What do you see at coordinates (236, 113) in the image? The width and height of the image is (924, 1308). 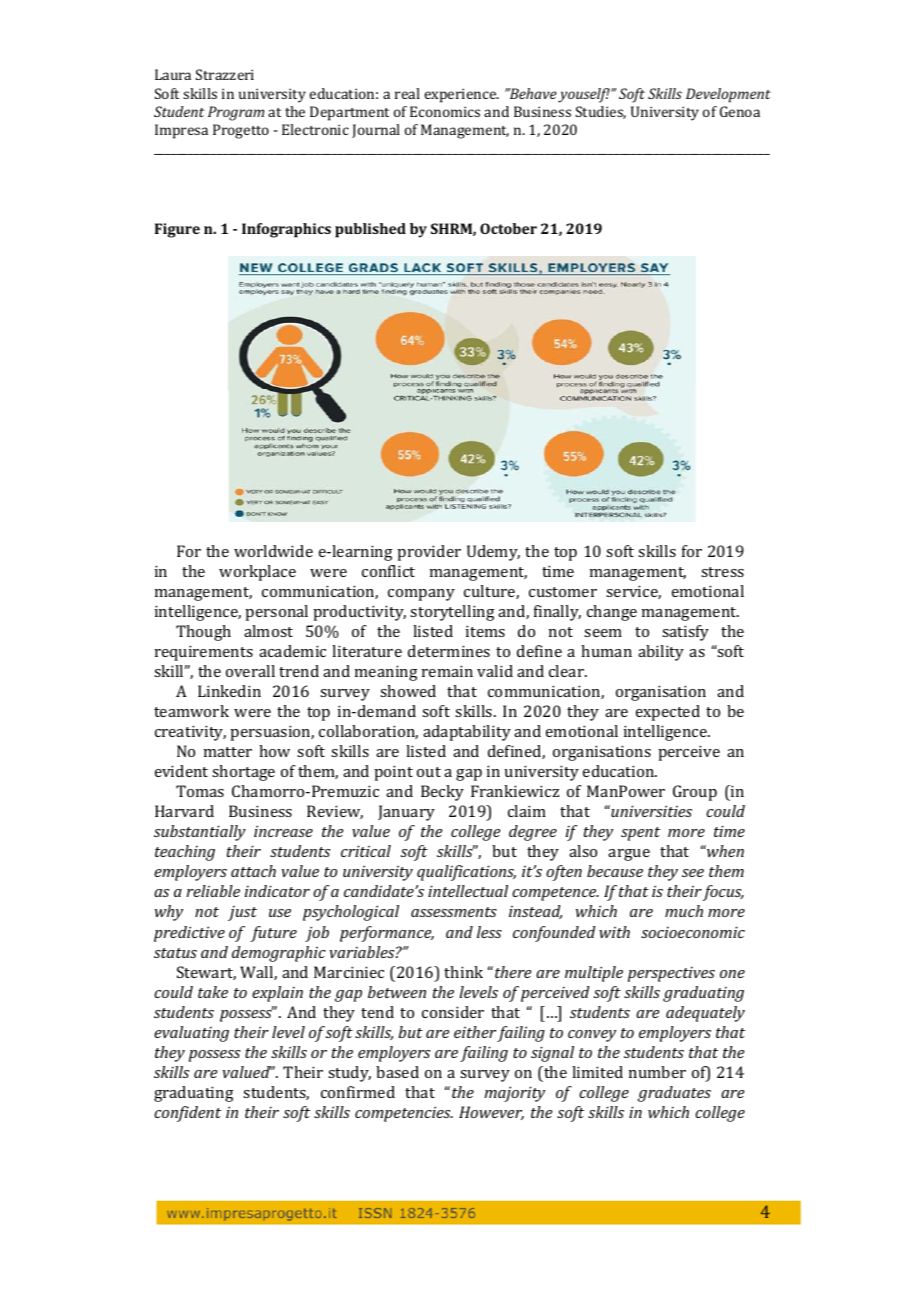 I see `Program` at bounding box center [236, 113].
